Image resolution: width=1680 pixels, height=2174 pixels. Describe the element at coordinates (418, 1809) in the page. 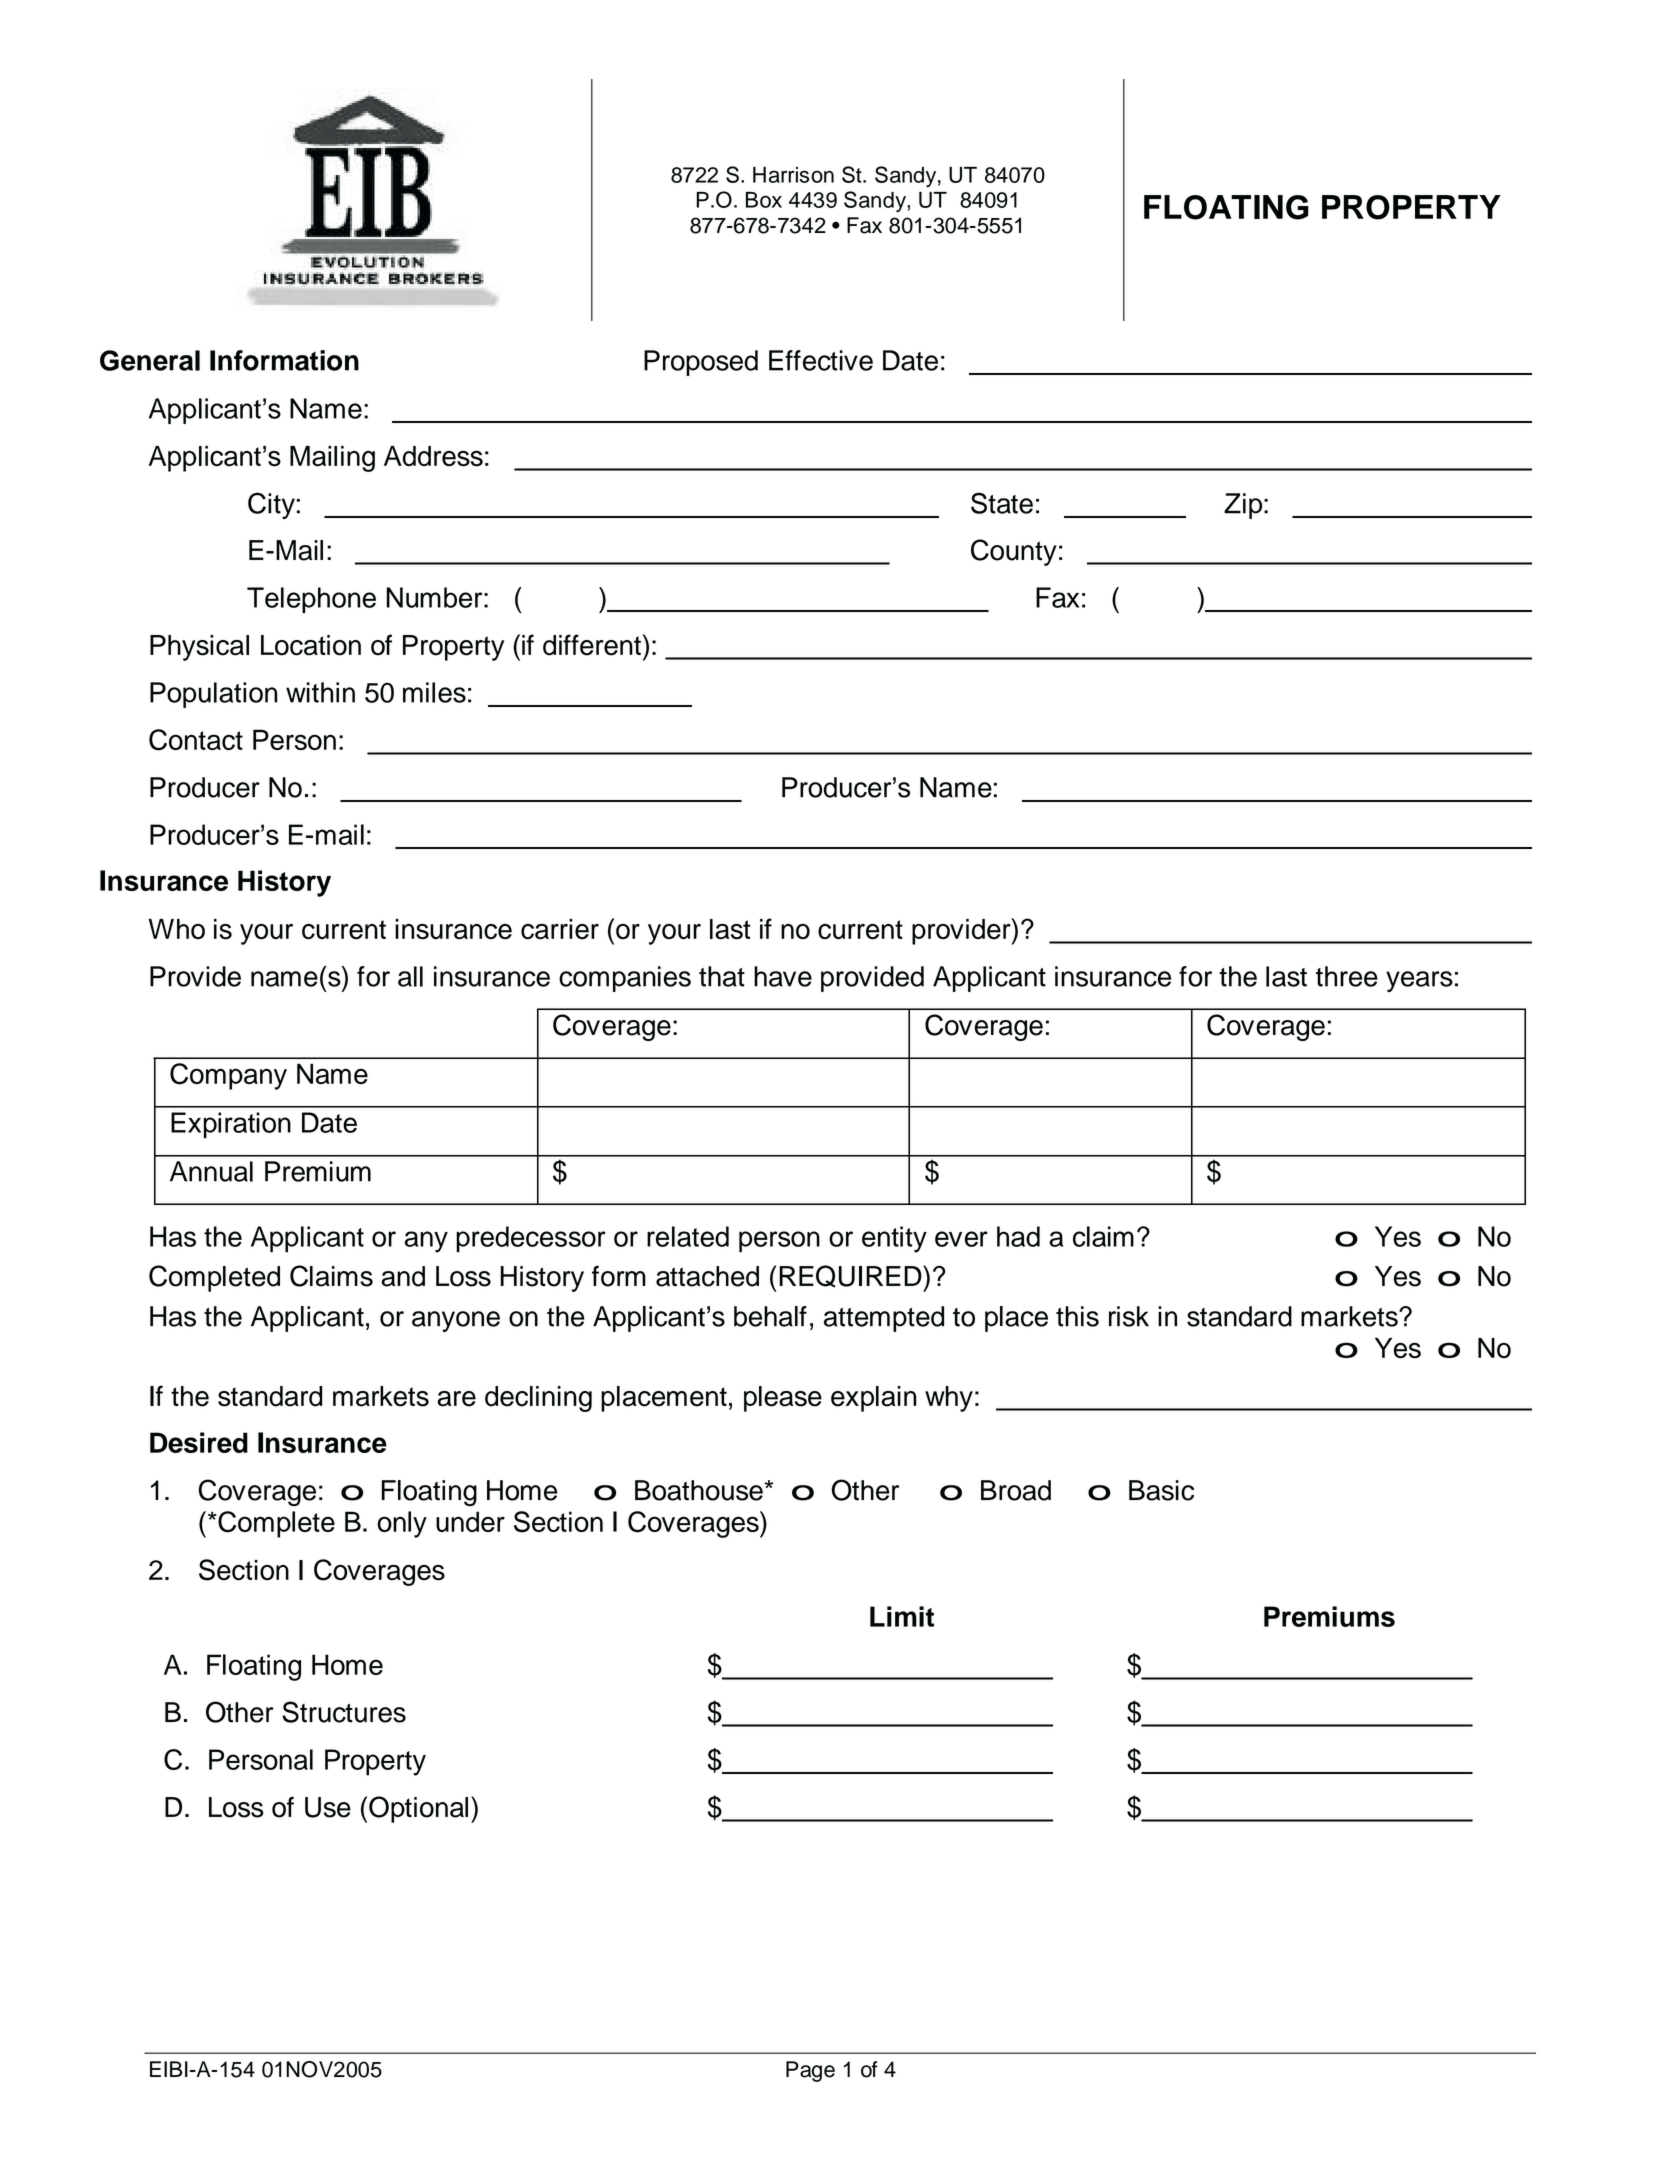

I see `Optional` at that location.
